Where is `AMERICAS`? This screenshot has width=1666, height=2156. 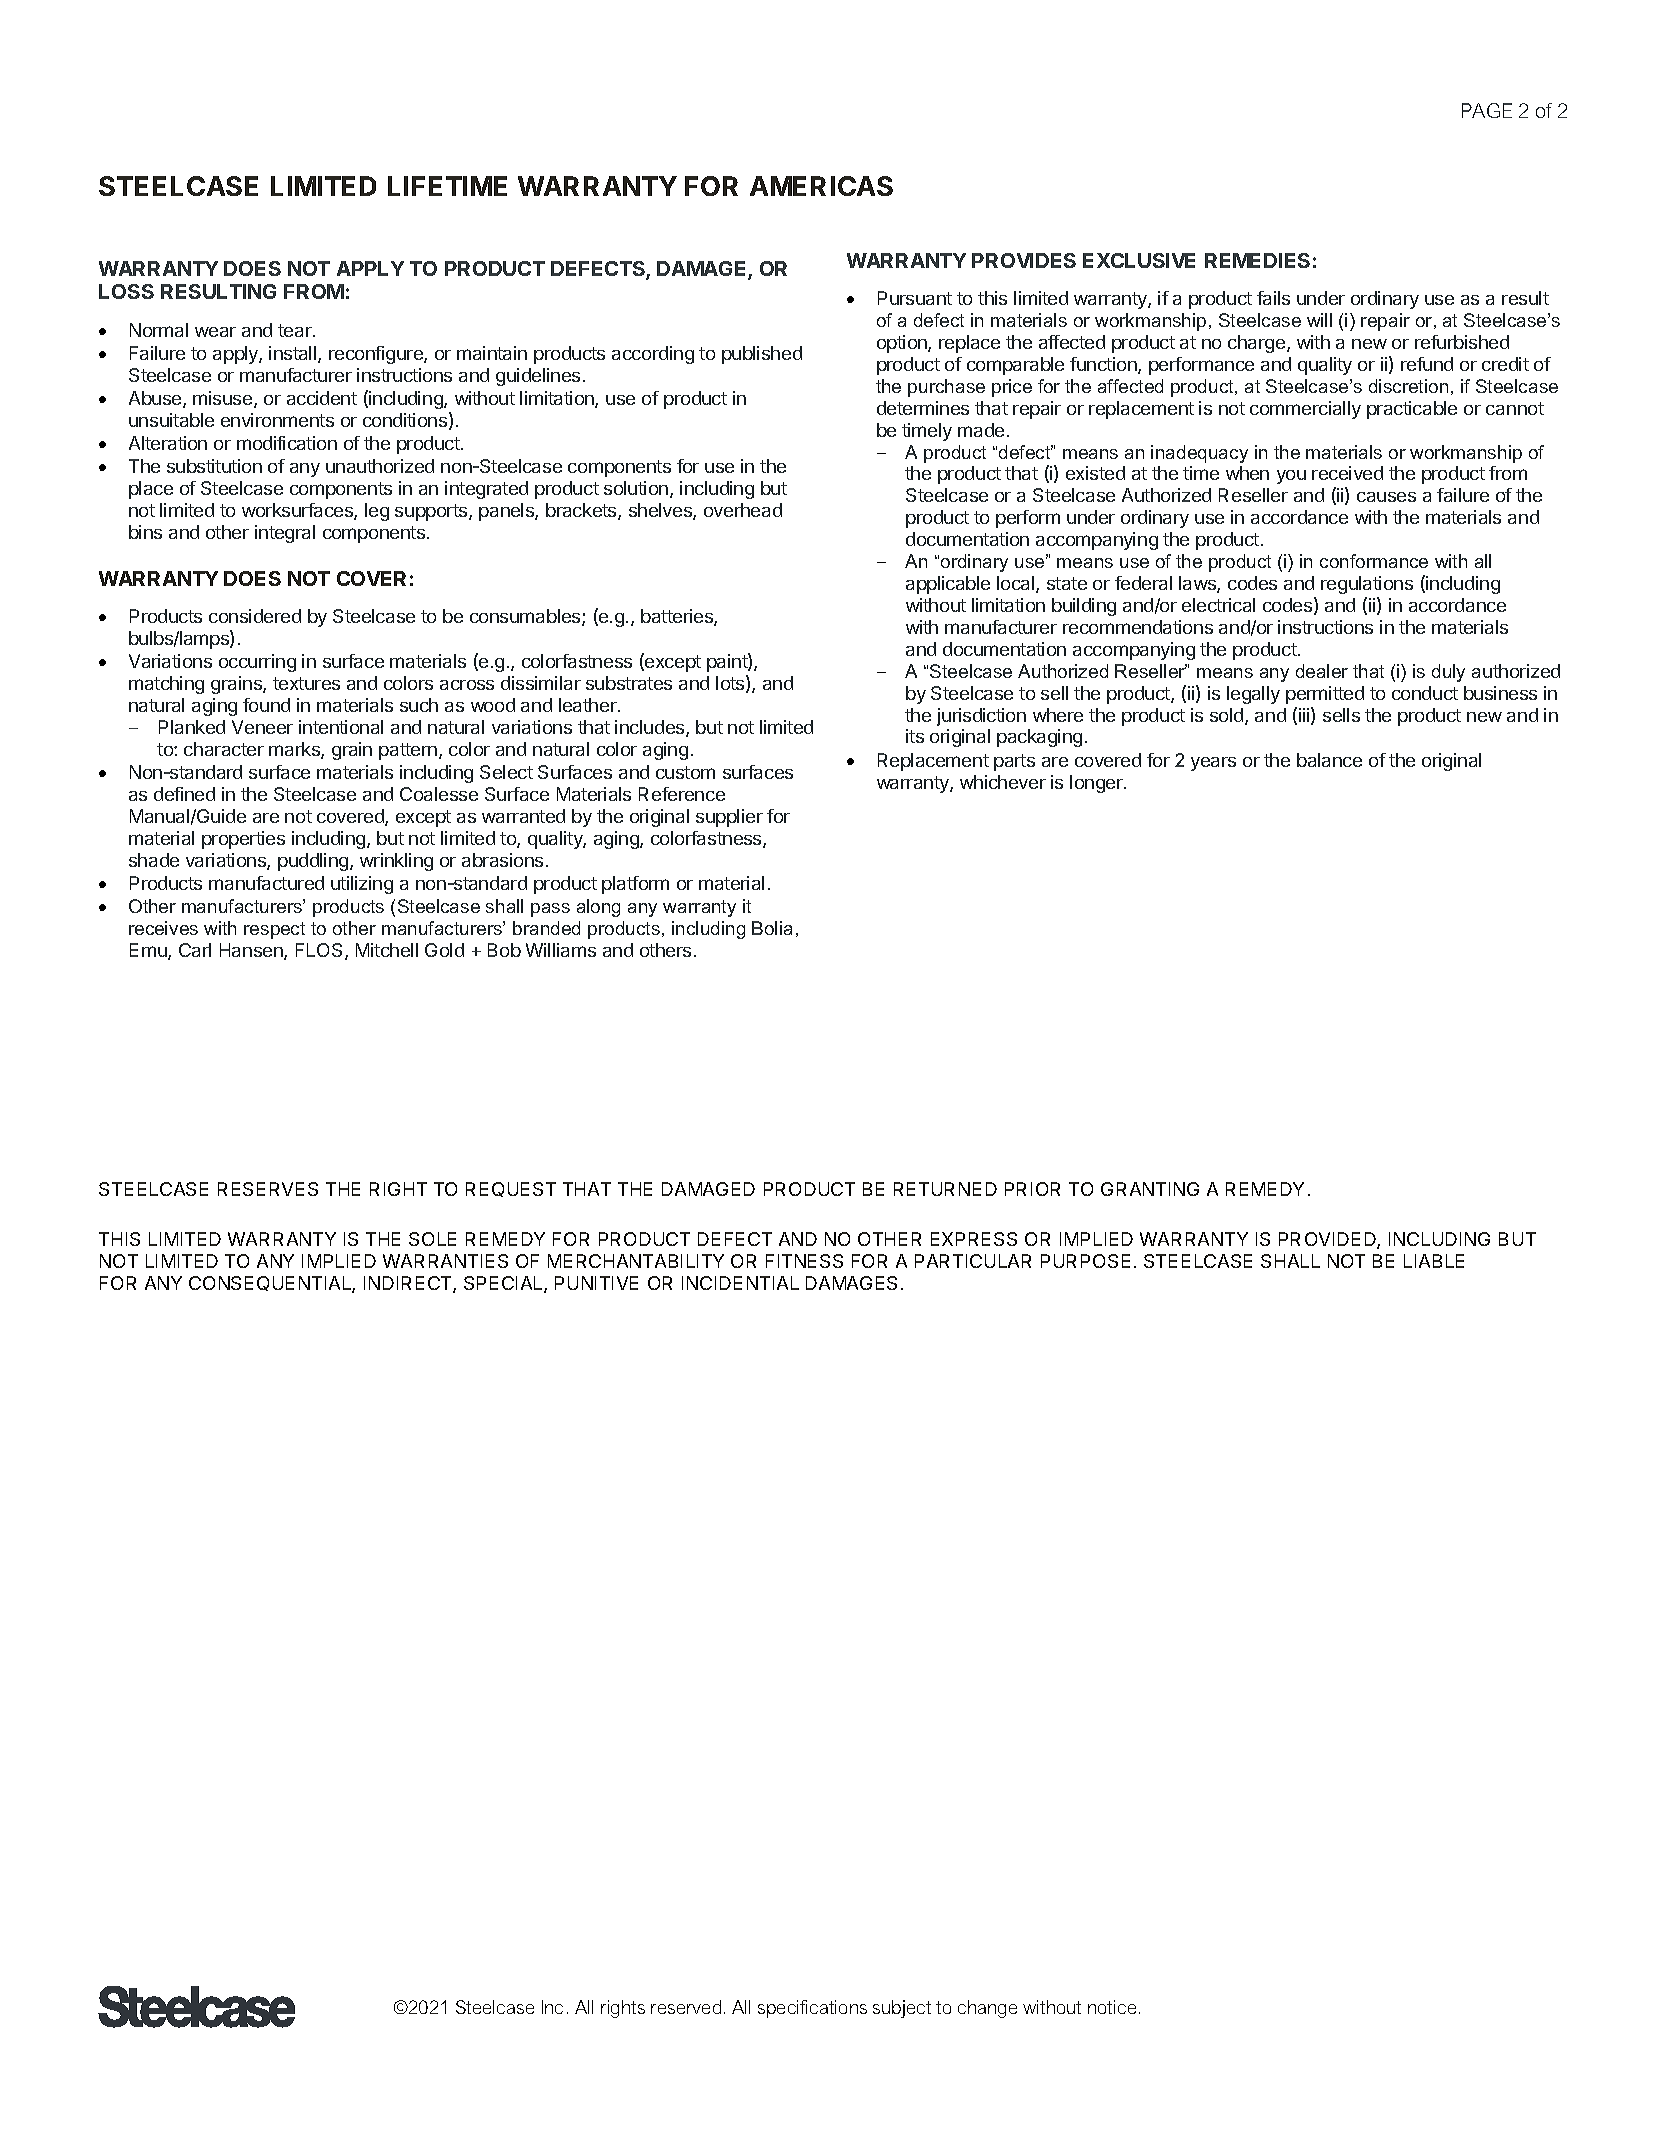
AMERICAS is located at coordinates (821, 186).
